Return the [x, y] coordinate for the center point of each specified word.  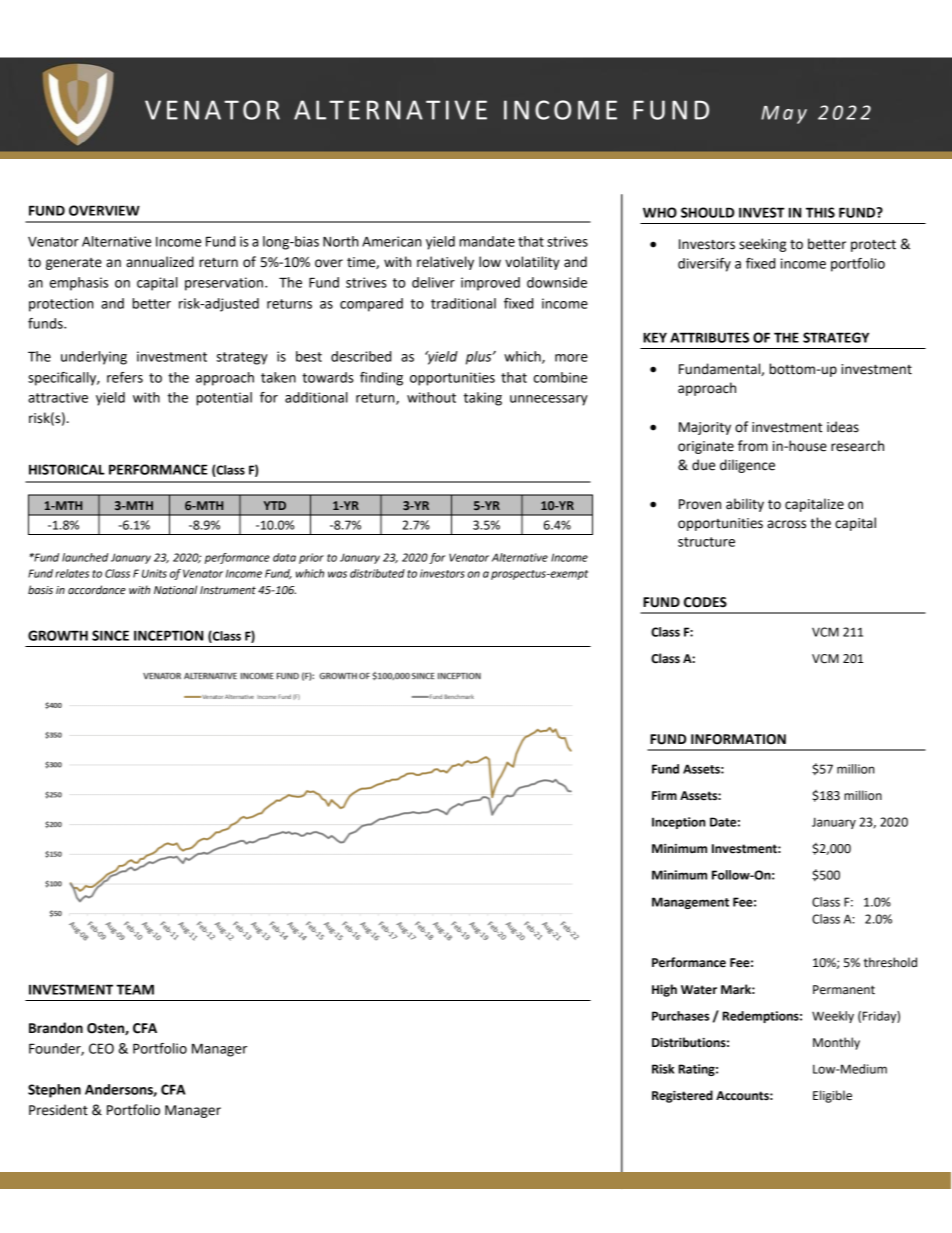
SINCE [110, 635]
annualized [160, 262]
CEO [101, 1048]
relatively [445, 263]
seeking [762, 245]
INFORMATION [738, 739]
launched [85, 557]
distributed [377, 573]
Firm [664, 795]
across [786, 524]
